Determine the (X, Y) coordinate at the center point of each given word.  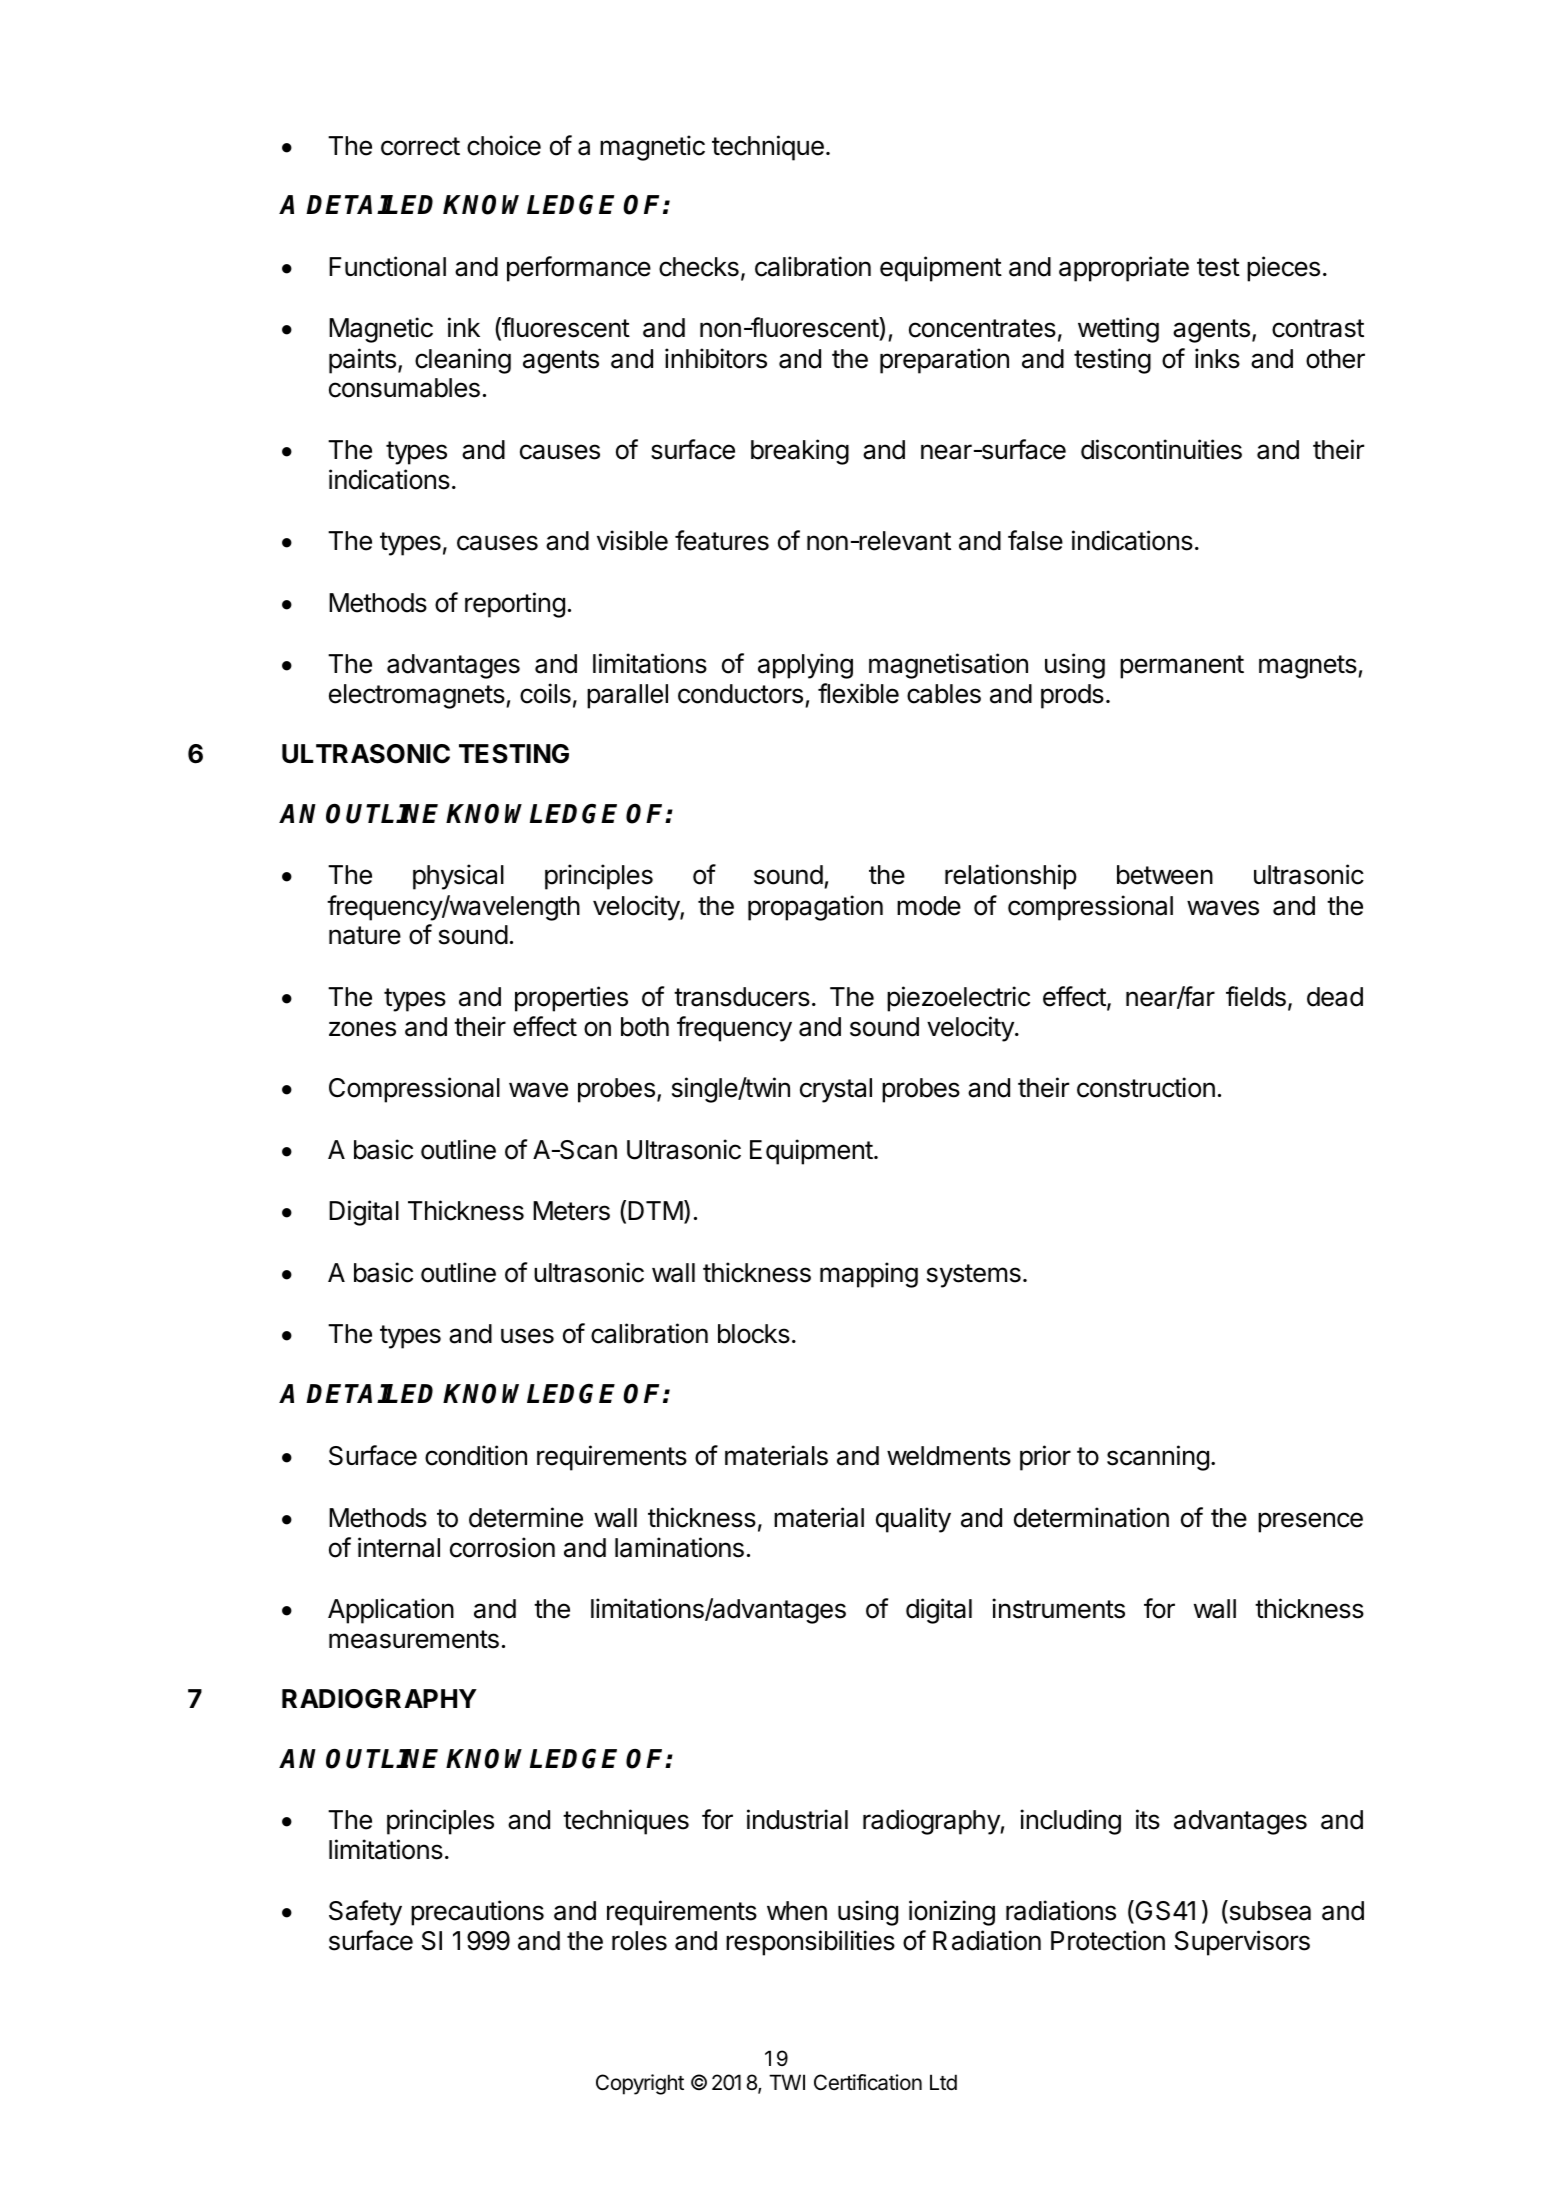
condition (476, 1455)
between (1165, 875)
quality (913, 1520)
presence (1310, 1522)
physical (458, 877)
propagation (815, 908)
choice (504, 145)
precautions (477, 1913)
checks (699, 267)
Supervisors (1242, 1943)
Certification (868, 2082)
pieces (1283, 269)
